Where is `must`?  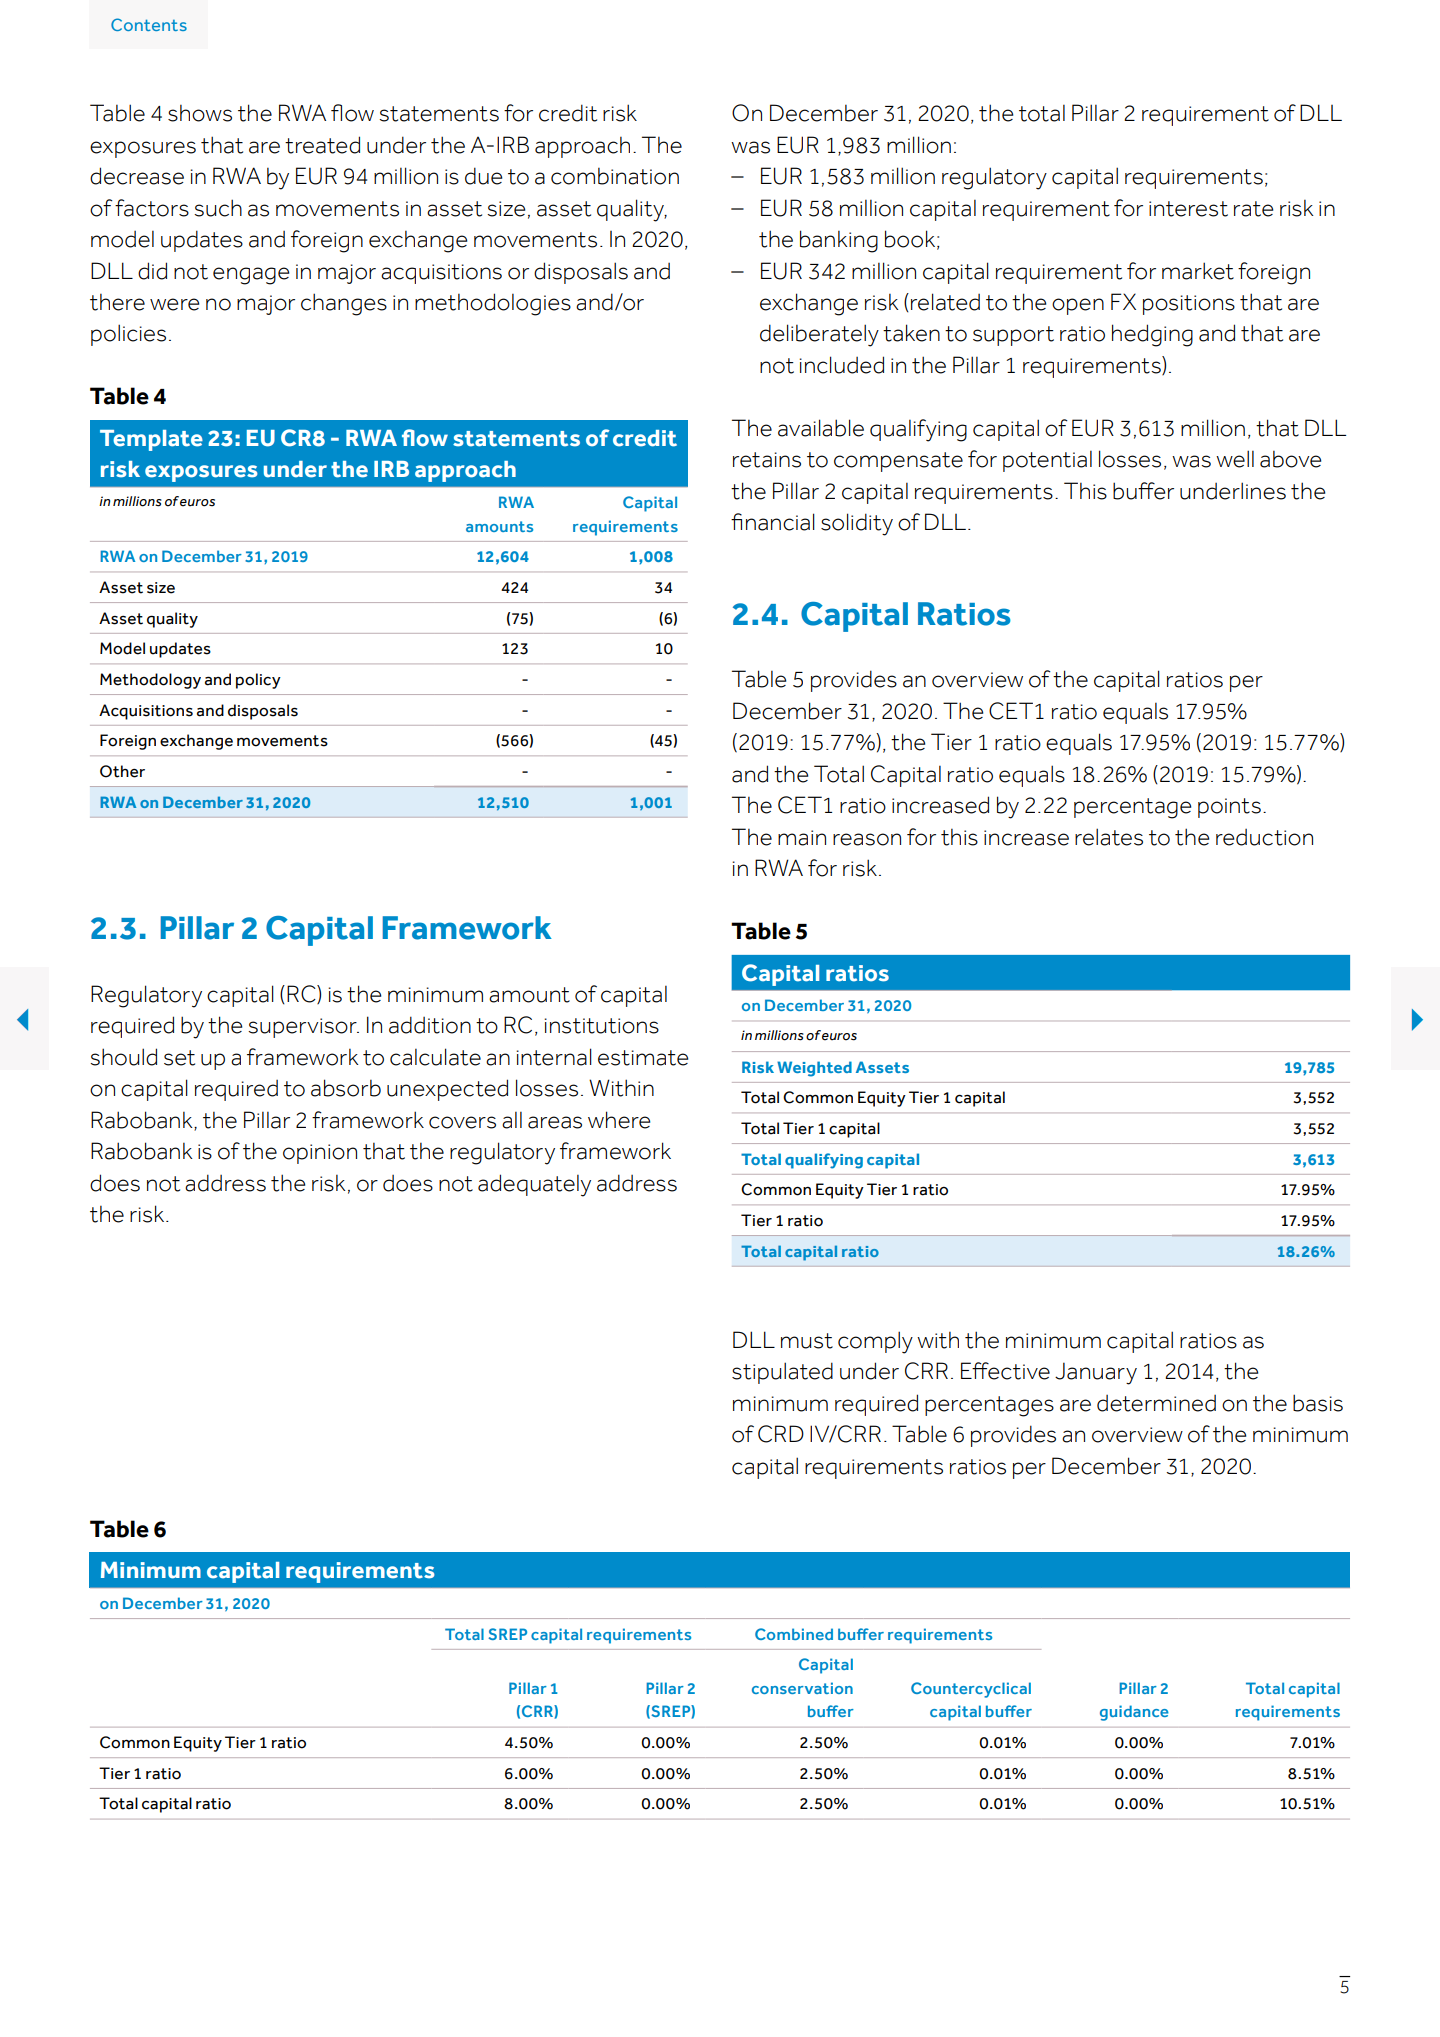
must is located at coordinates (807, 1341).
